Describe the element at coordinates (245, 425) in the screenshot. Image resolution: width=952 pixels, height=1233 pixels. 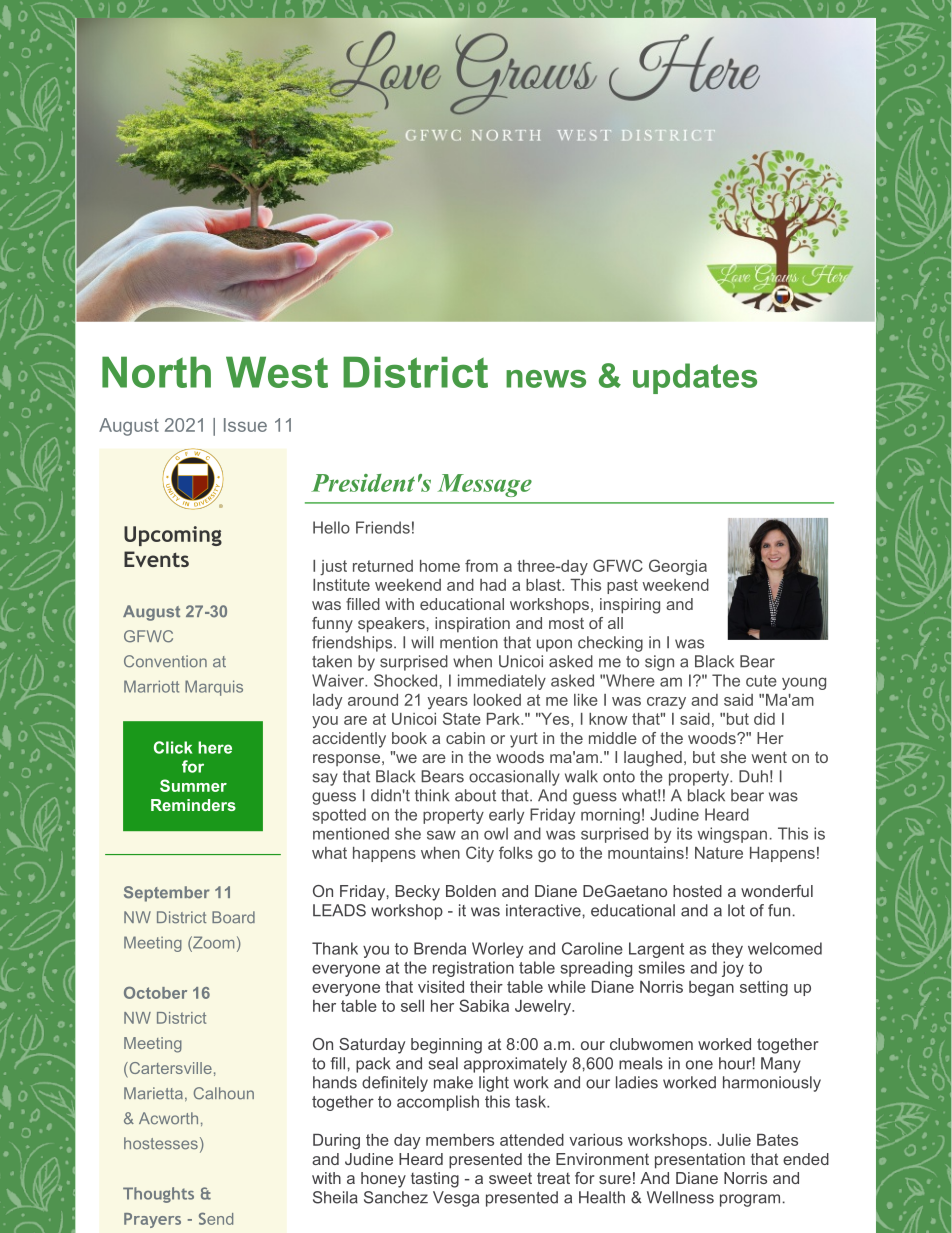
I see `Issue` at that location.
